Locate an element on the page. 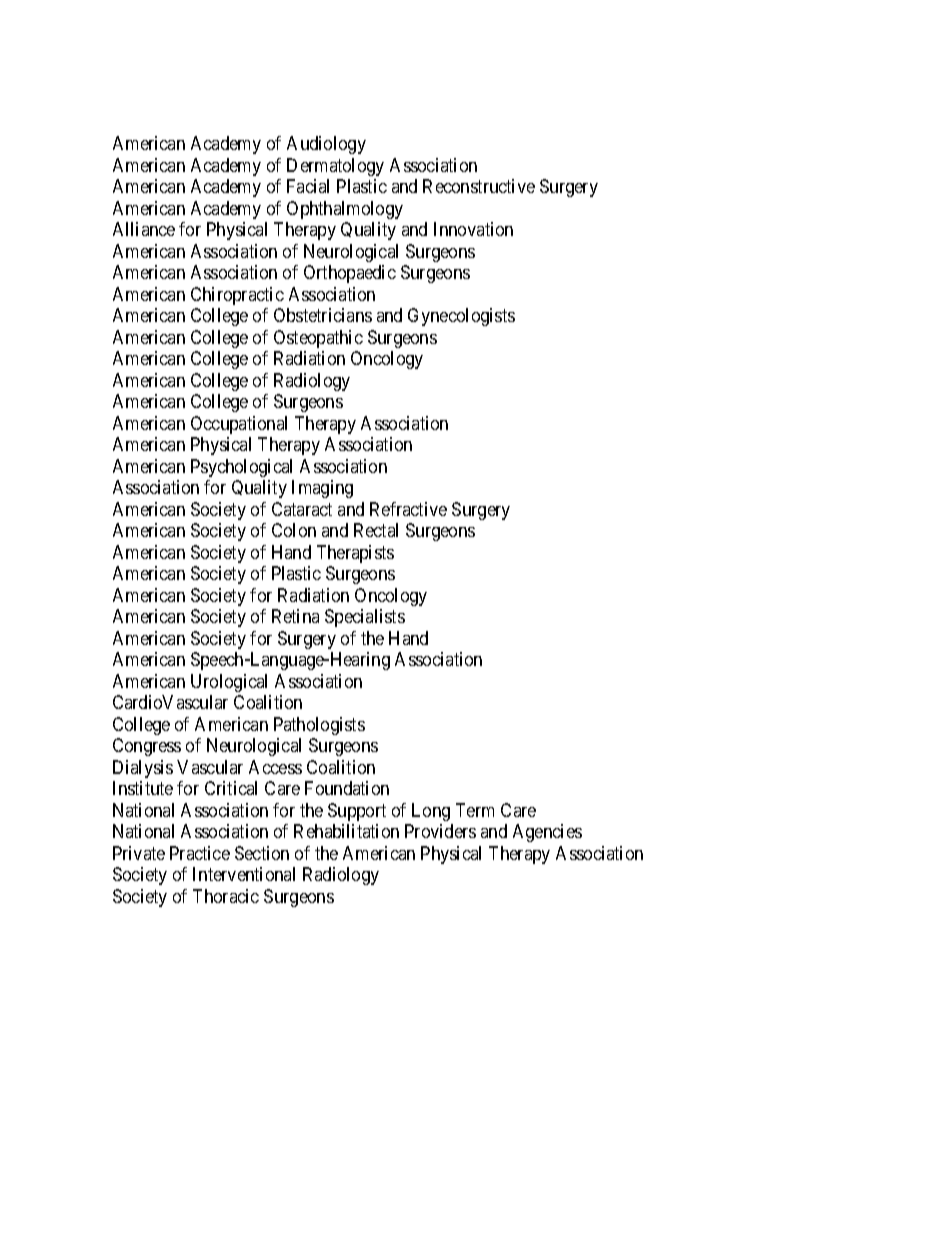 Image resolution: width=952 pixels, height=1233 pixels. Gynecologists is located at coordinates (461, 317).
